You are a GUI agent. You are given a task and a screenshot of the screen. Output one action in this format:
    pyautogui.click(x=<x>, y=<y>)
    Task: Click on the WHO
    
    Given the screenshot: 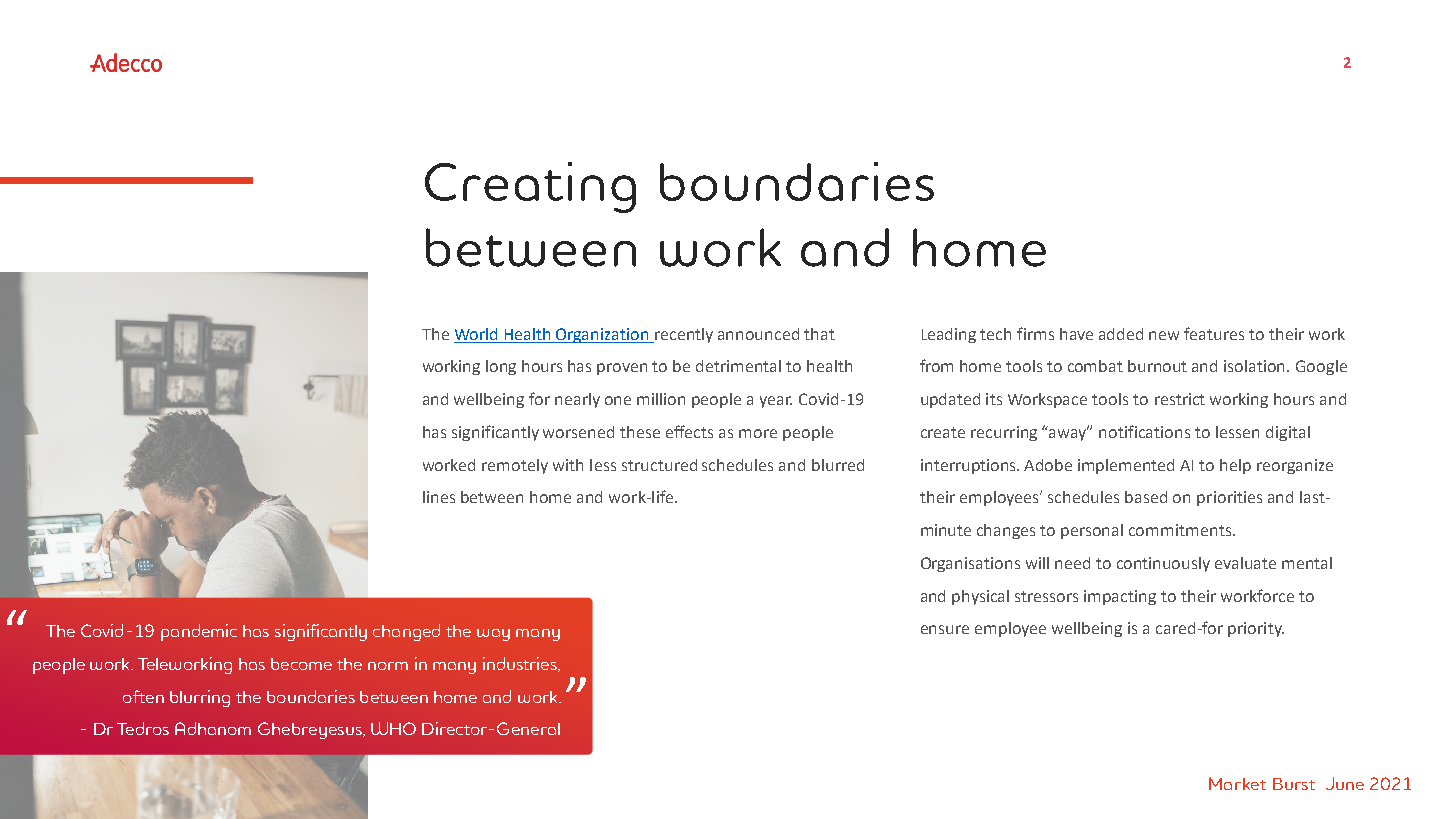 What is the action you would take?
    pyautogui.click(x=393, y=728)
